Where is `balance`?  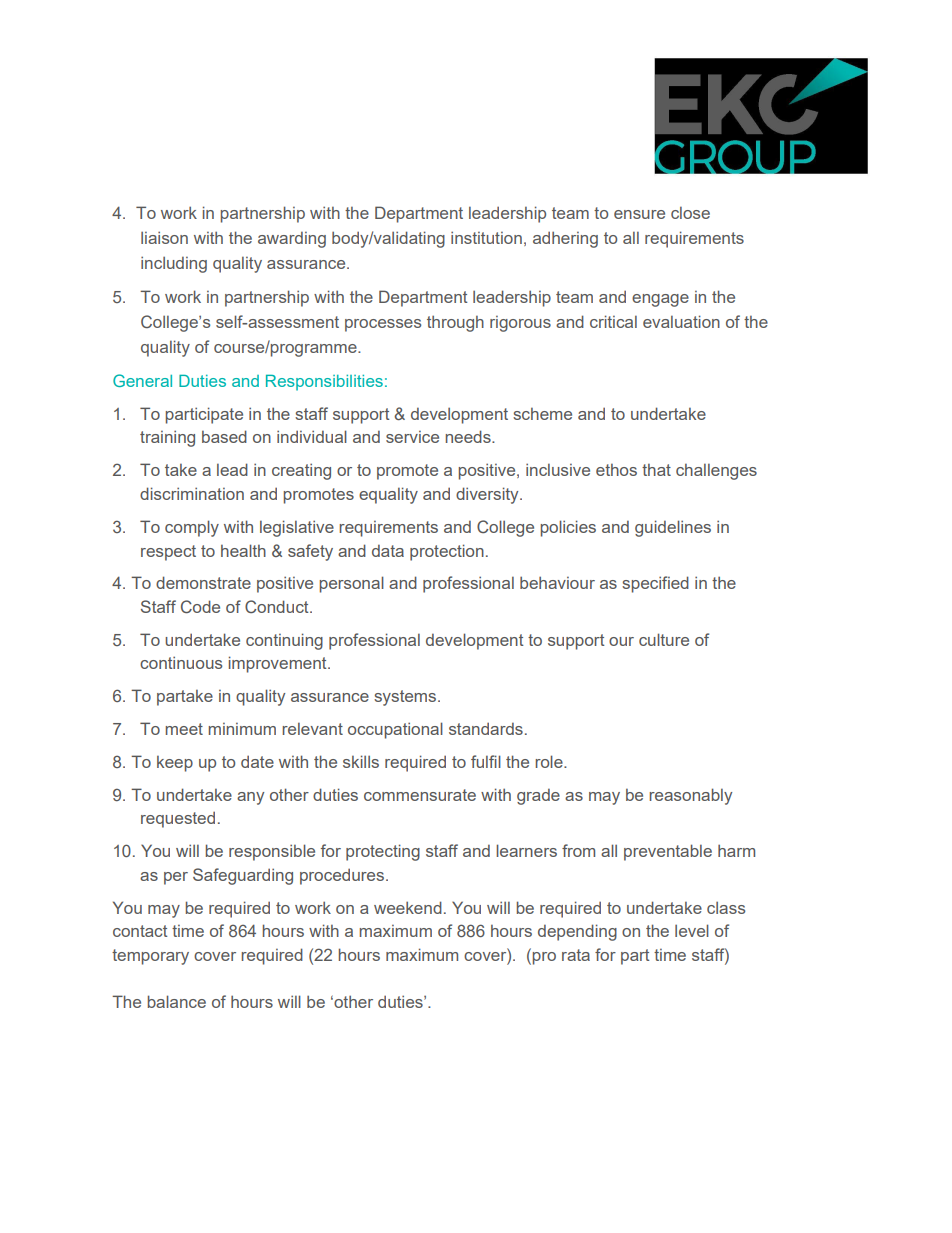
balance is located at coordinates (177, 1001).
